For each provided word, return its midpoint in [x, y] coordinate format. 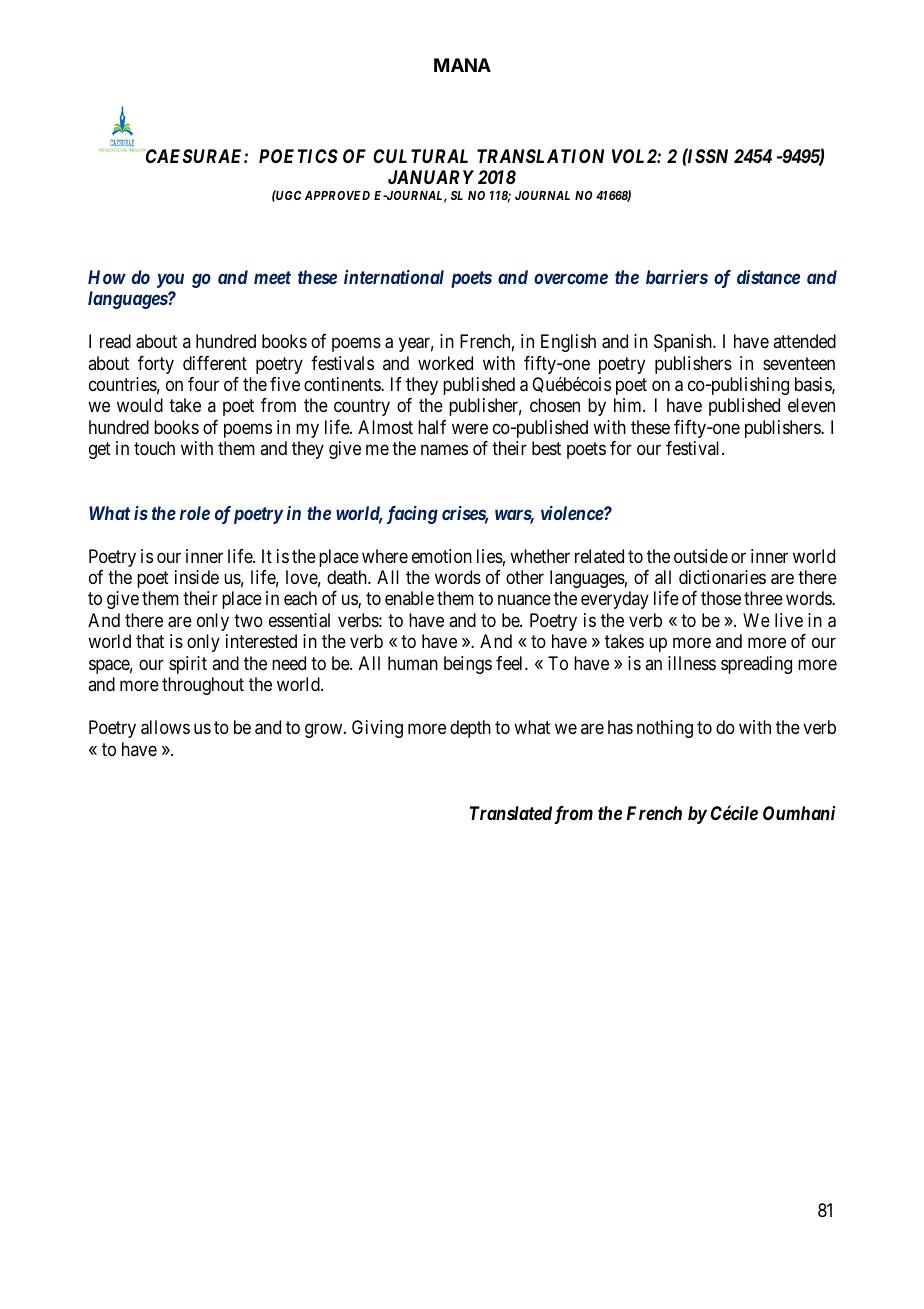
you [170, 280]
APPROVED [337, 195]
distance [768, 277]
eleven [811, 405]
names [444, 450]
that [150, 641]
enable [409, 598]
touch [154, 448]
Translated [511, 813]
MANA [462, 65]
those [721, 598]
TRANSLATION [540, 156]
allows [165, 727]
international [394, 277]
